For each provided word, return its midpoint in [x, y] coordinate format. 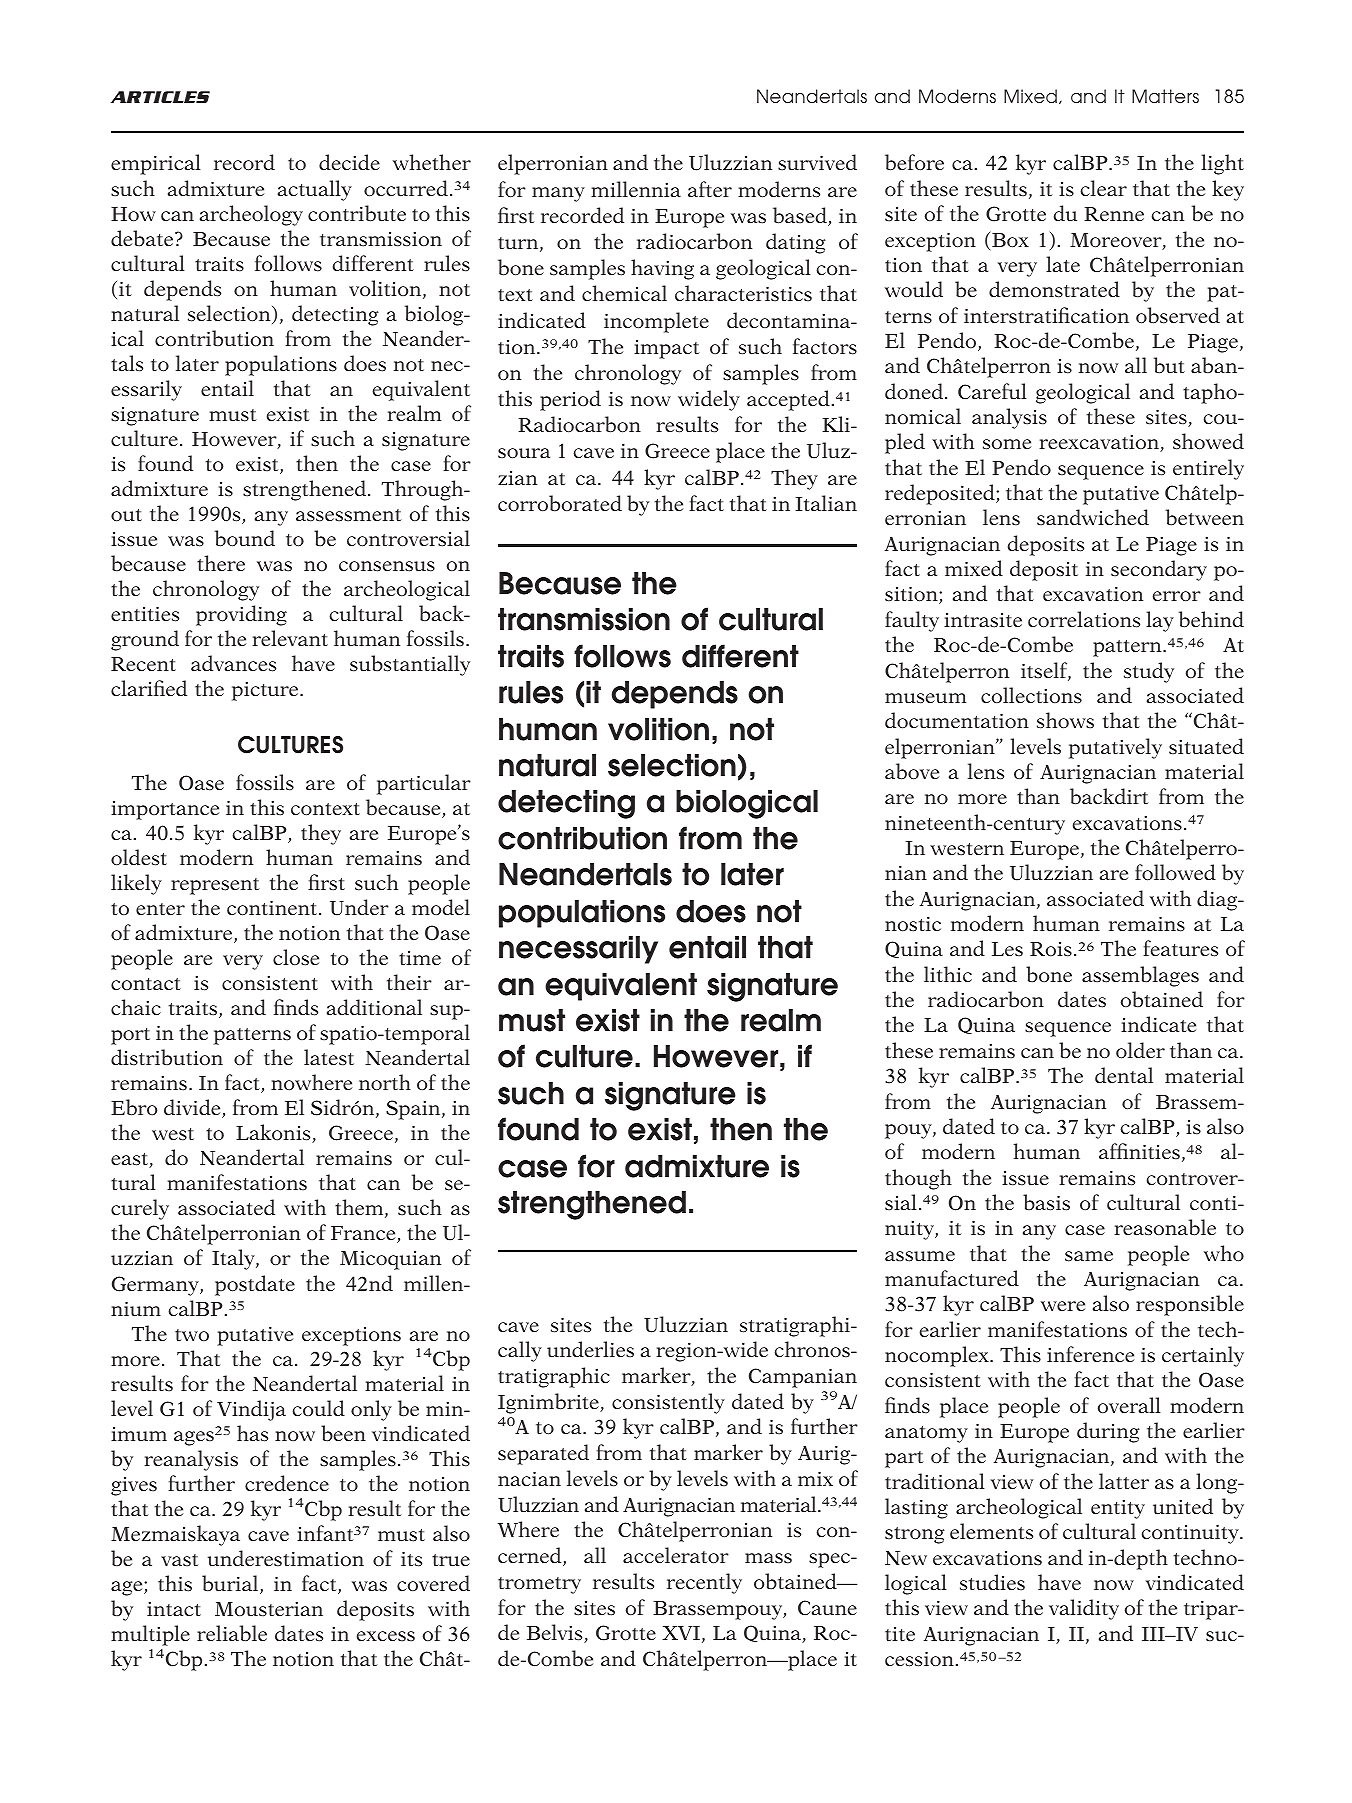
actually [315, 190]
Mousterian [269, 1609]
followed [1175, 872]
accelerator [676, 1555]
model [441, 907]
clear [1103, 188]
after [710, 189]
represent [215, 886]
